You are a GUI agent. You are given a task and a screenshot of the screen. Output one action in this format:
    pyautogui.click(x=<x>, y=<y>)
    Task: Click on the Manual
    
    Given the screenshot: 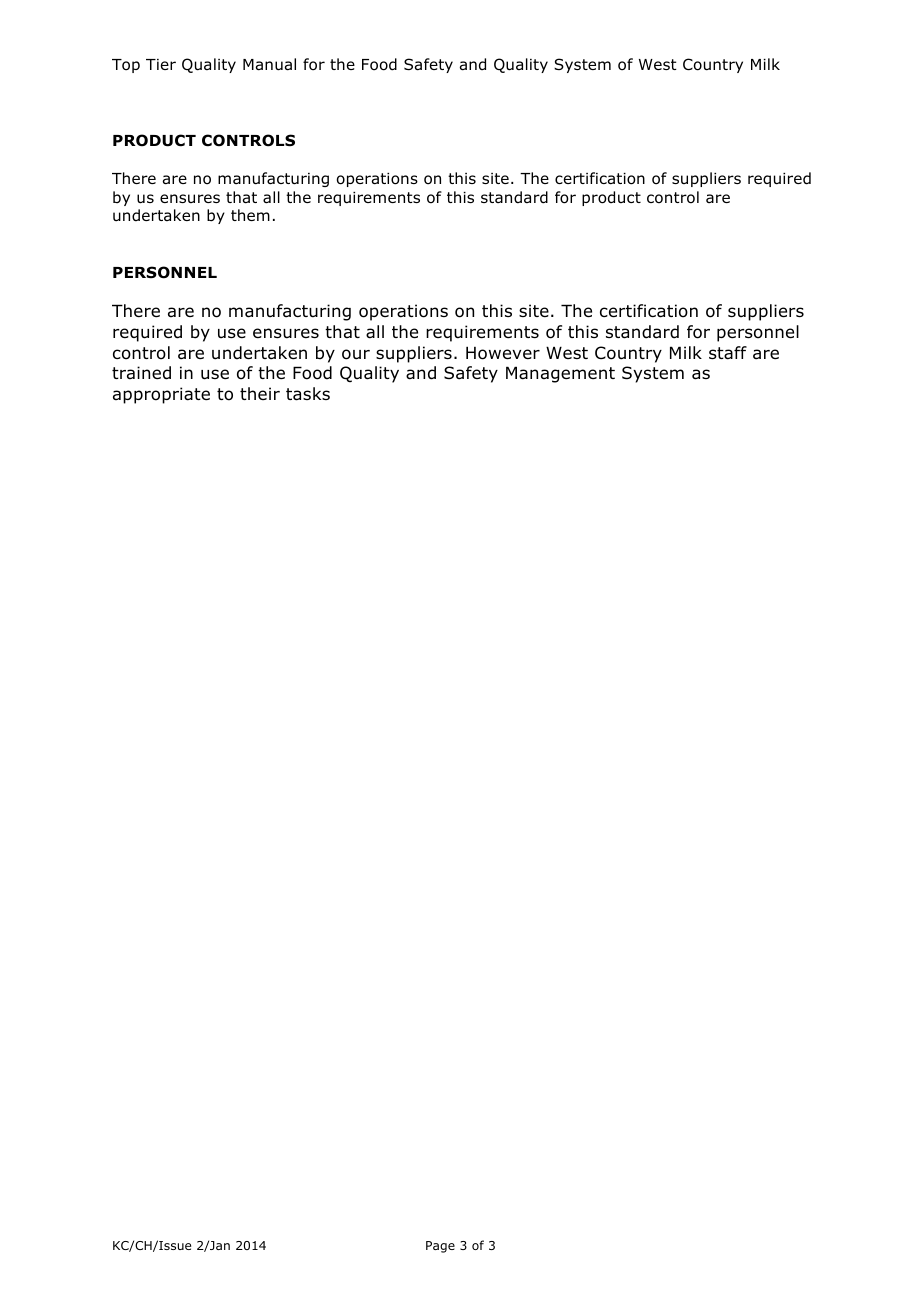 What is the action you would take?
    pyautogui.click(x=269, y=64)
